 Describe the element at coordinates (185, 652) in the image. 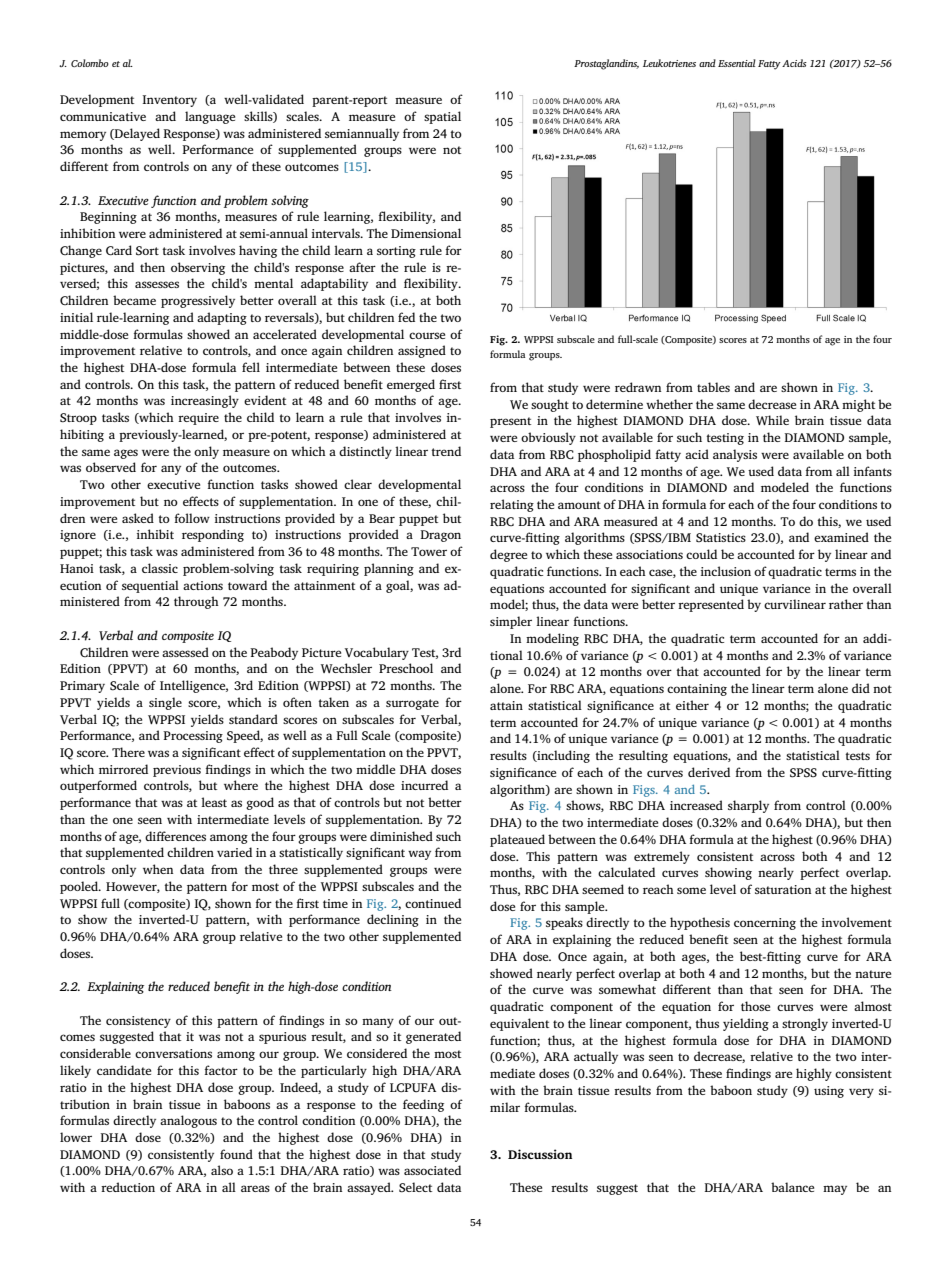

I see `assessed` at that location.
